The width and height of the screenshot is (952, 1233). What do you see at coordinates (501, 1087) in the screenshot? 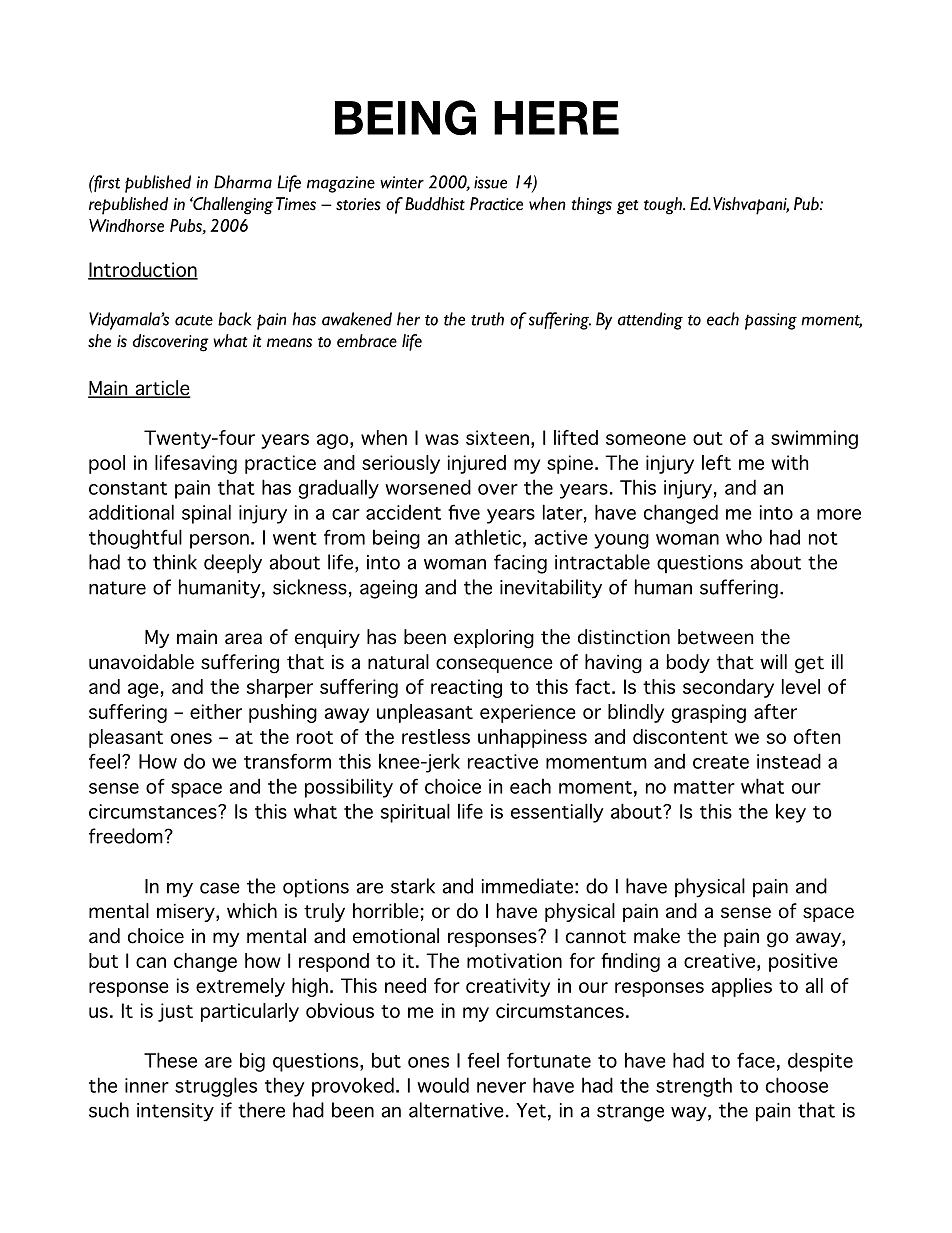
I see `never` at bounding box center [501, 1087].
